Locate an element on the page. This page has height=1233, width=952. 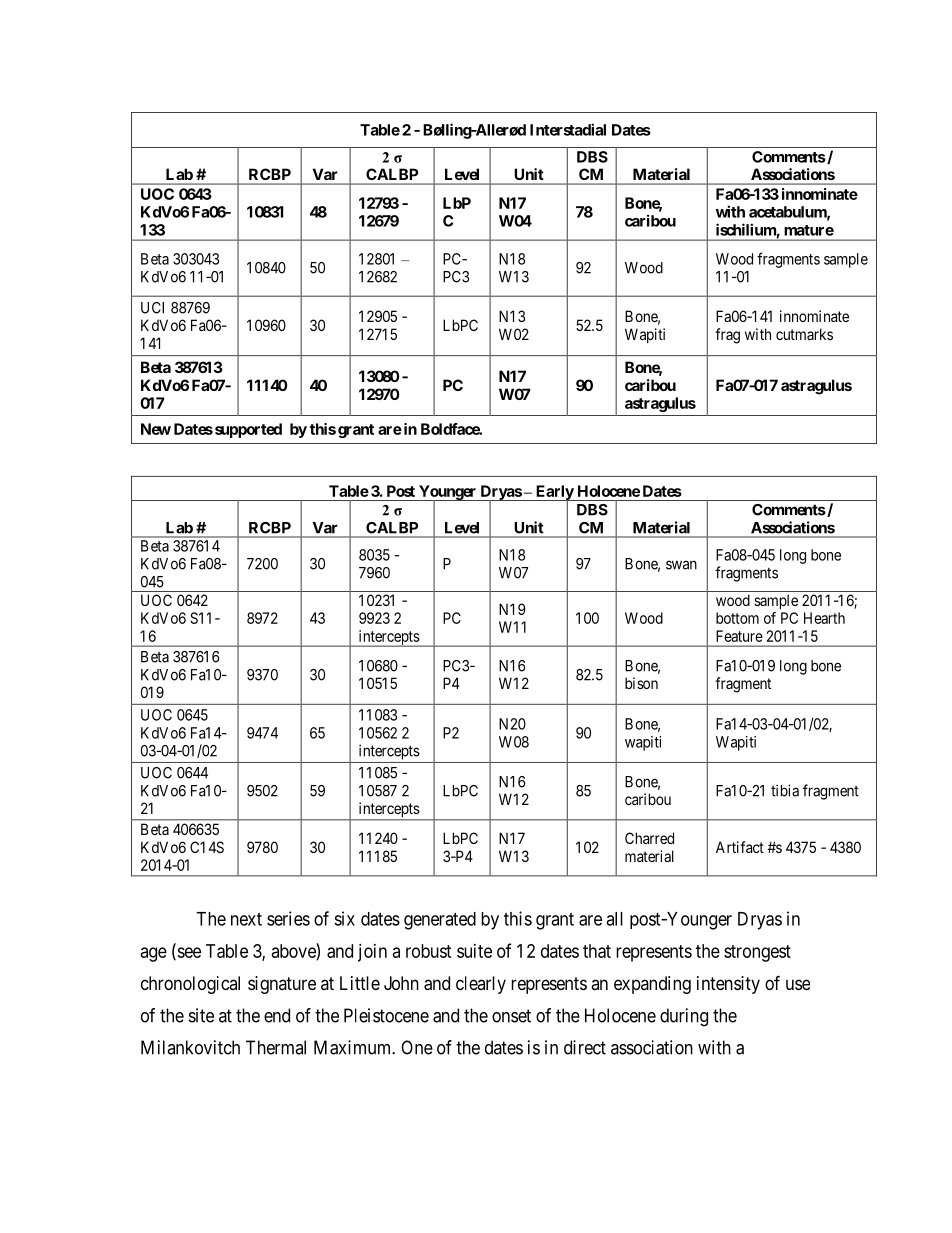
series is located at coordinates (288, 918).
